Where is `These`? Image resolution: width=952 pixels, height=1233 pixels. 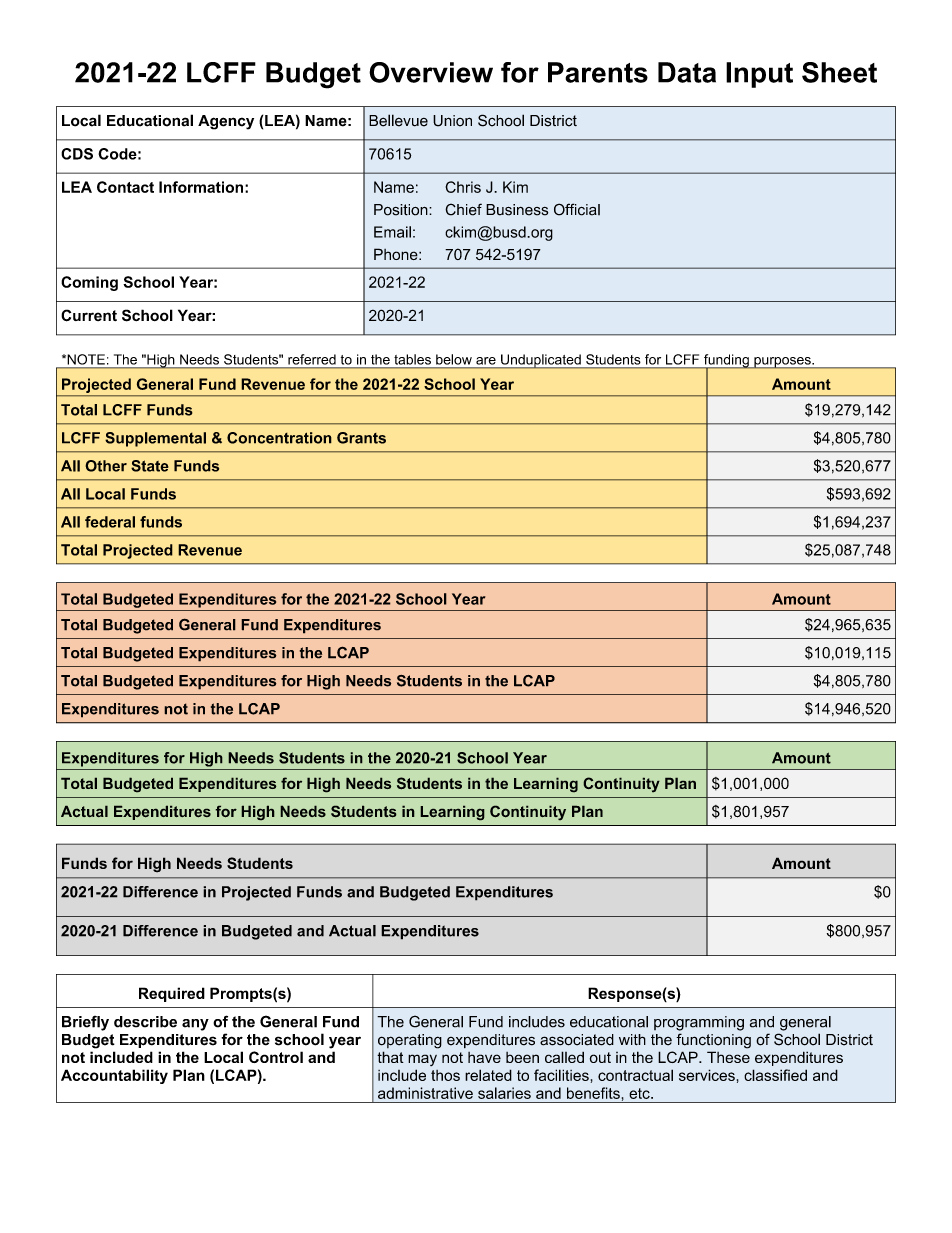
These is located at coordinates (728, 1057).
